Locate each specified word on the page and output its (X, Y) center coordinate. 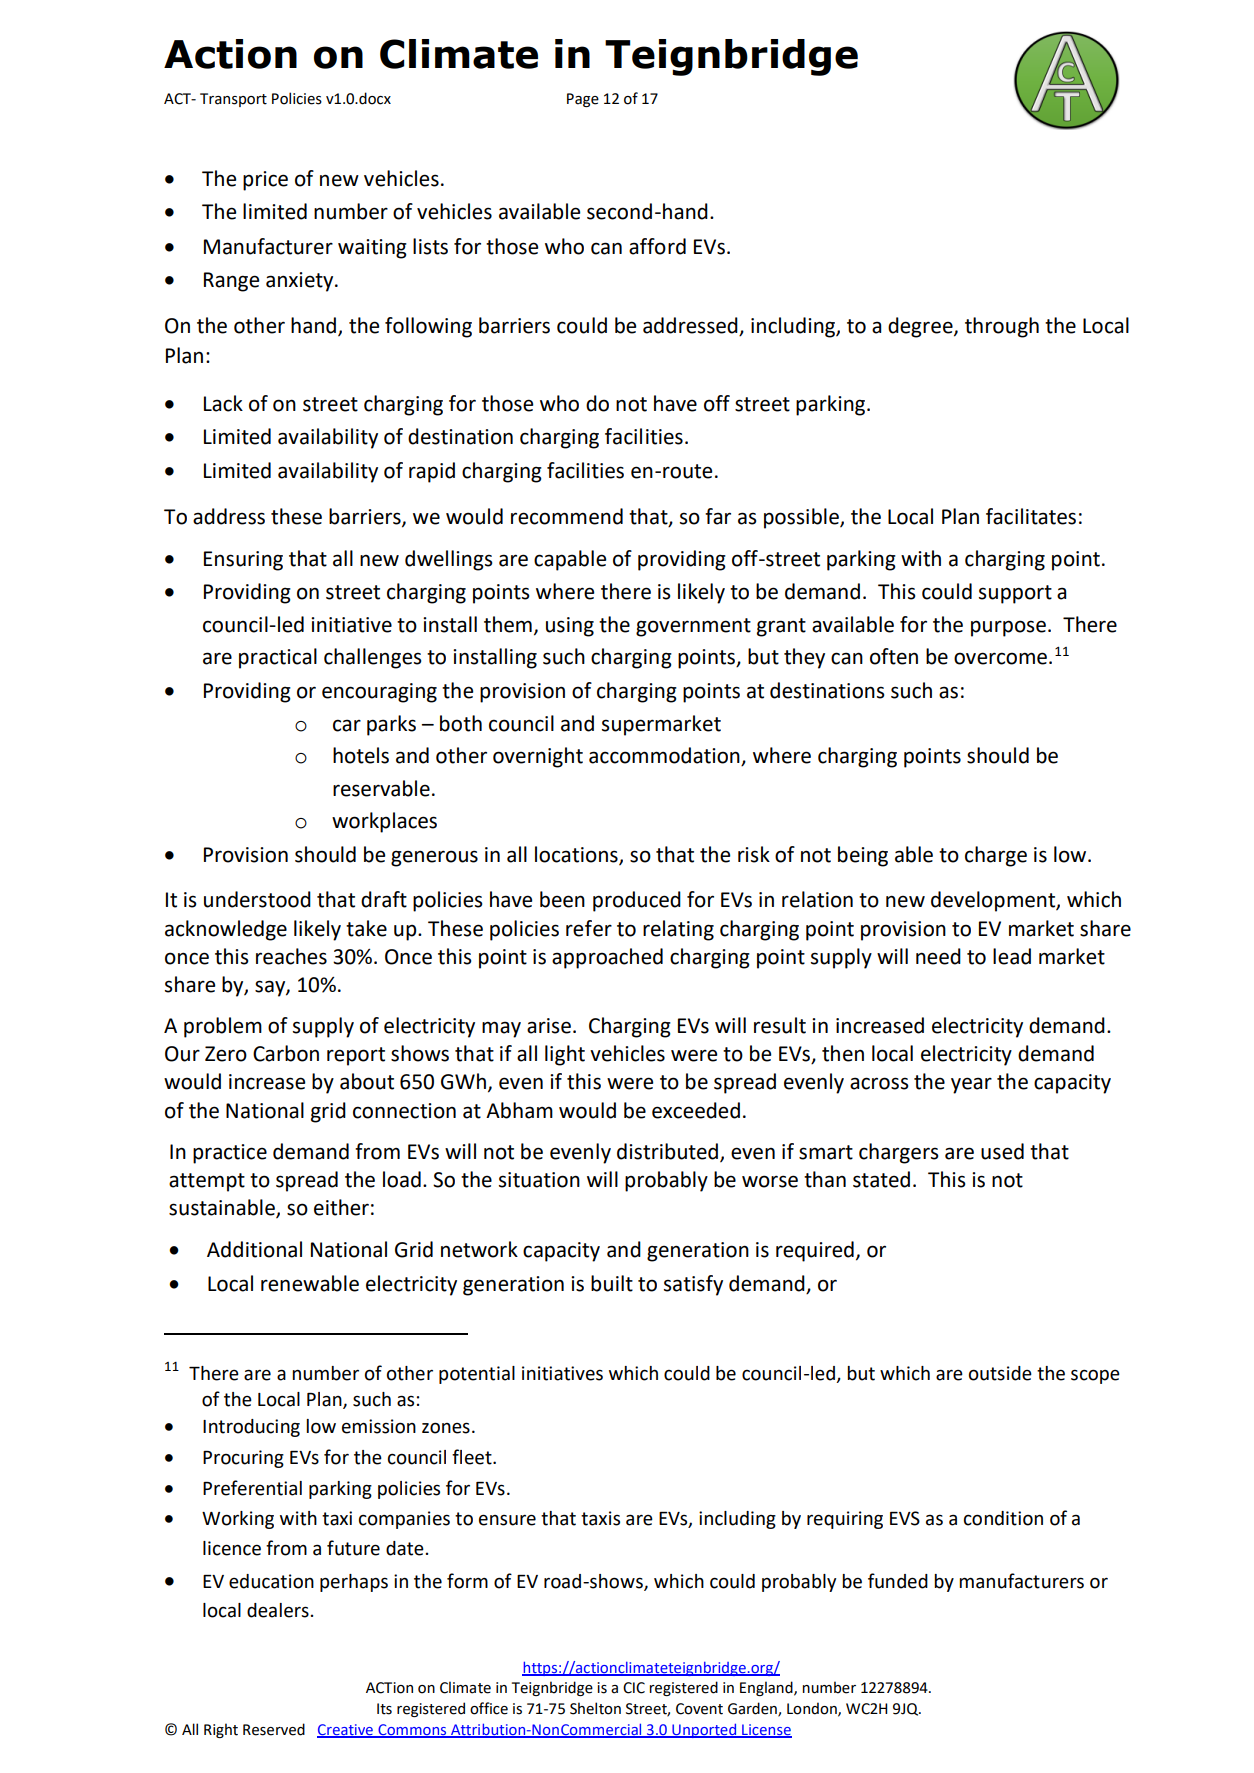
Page (583, 100)
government (693, 627)
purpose (1008, 628)
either (341, 1207)
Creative (346, 1730)
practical (278, 658)
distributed (669, 1152)
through (1002, 327)
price (265, 181)
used (1002, 1151)
